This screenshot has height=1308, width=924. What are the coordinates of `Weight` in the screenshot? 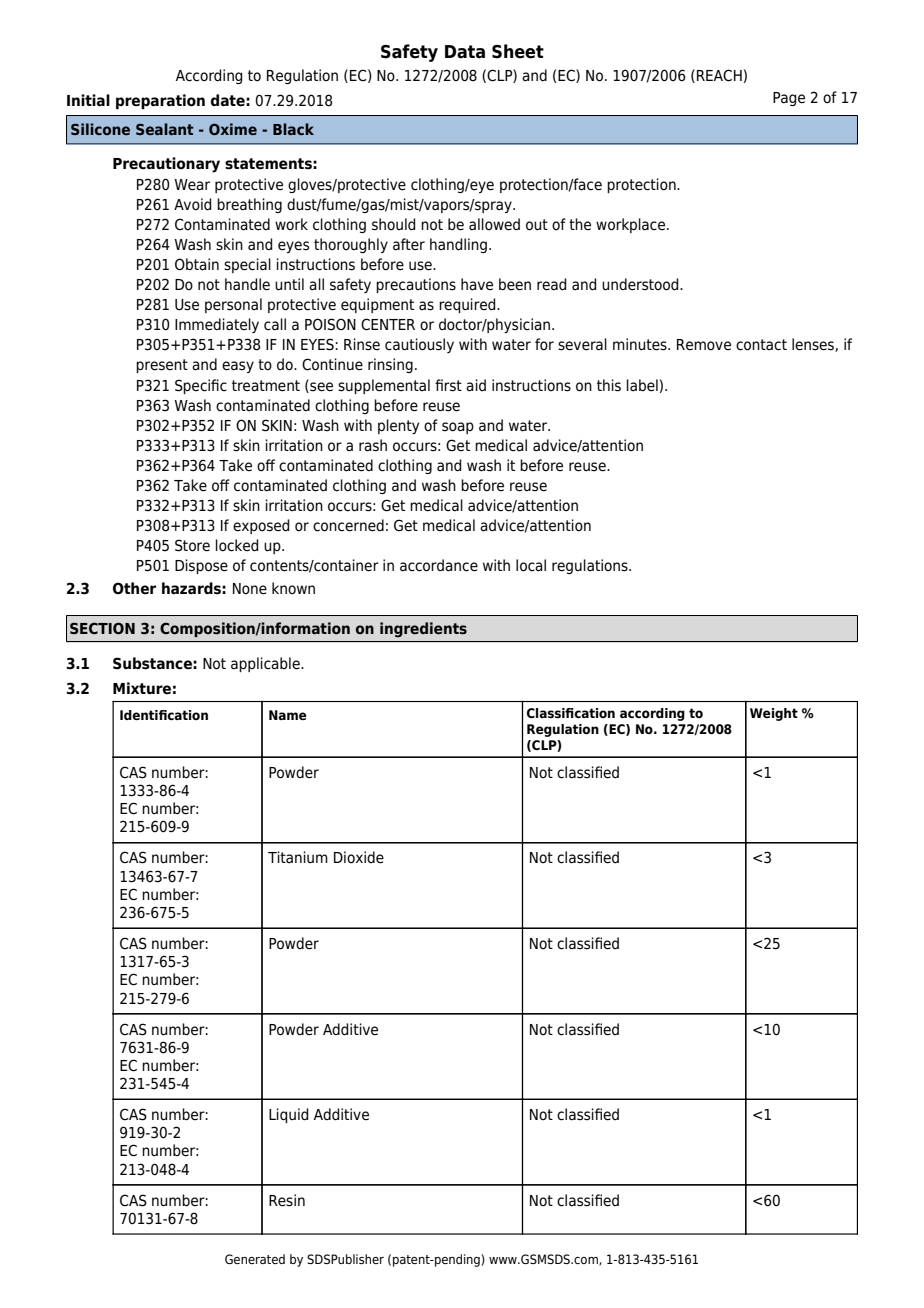 It's located at (774, 714).
